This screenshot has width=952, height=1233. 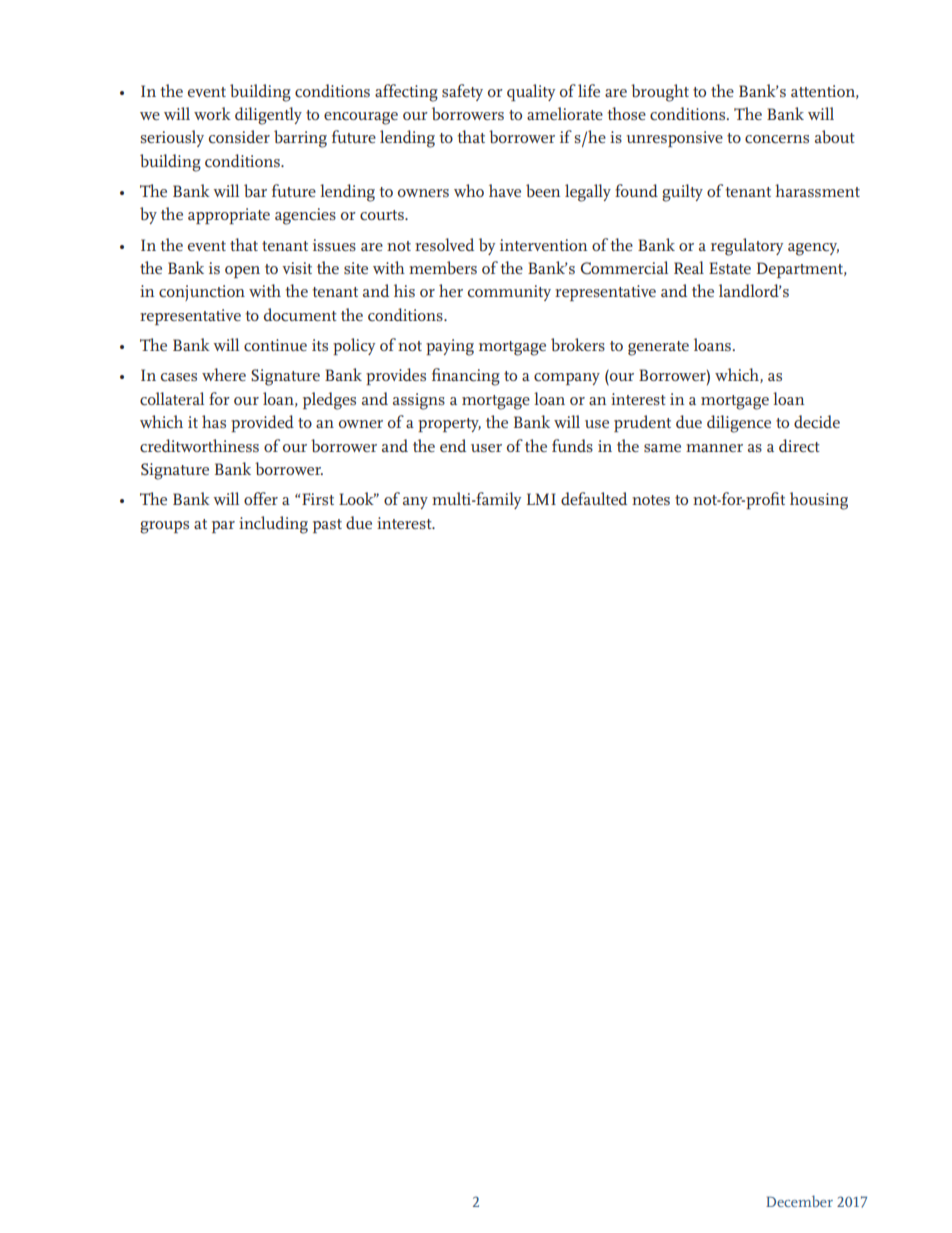 What do you see at coordinates (739, 424) in the screenshot?
I see `diligence` at bounding box center [739, 424].
